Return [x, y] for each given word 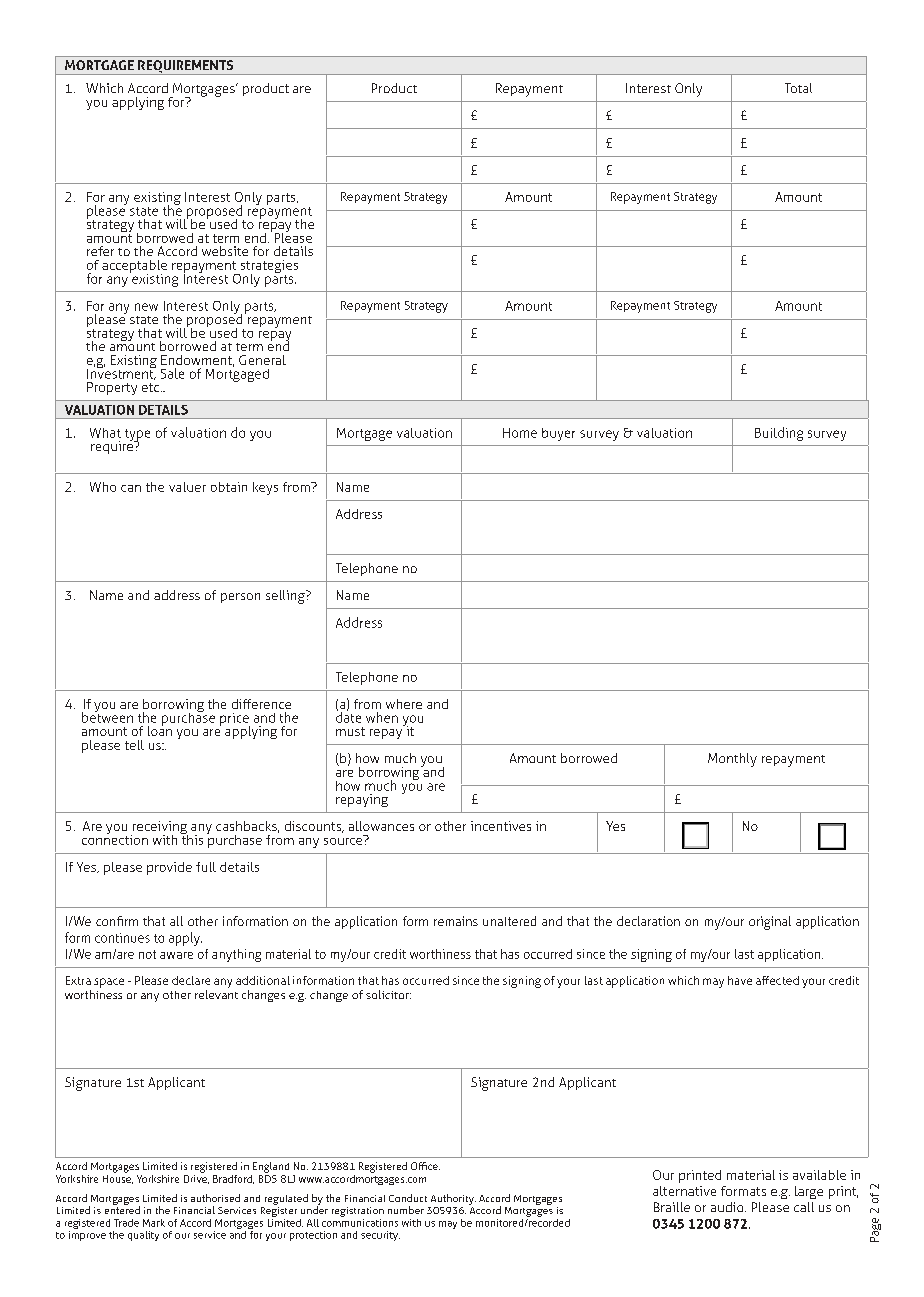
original [770, 923]
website [225, 251]
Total [798, 88]
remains [456, 921]
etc [152, 387]
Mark [154, 1223]
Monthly [732, 760]
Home [520, 433]
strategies [268, 268]
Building [779, 434]
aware [176, 955]
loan [160, 730]
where [404, 704]
